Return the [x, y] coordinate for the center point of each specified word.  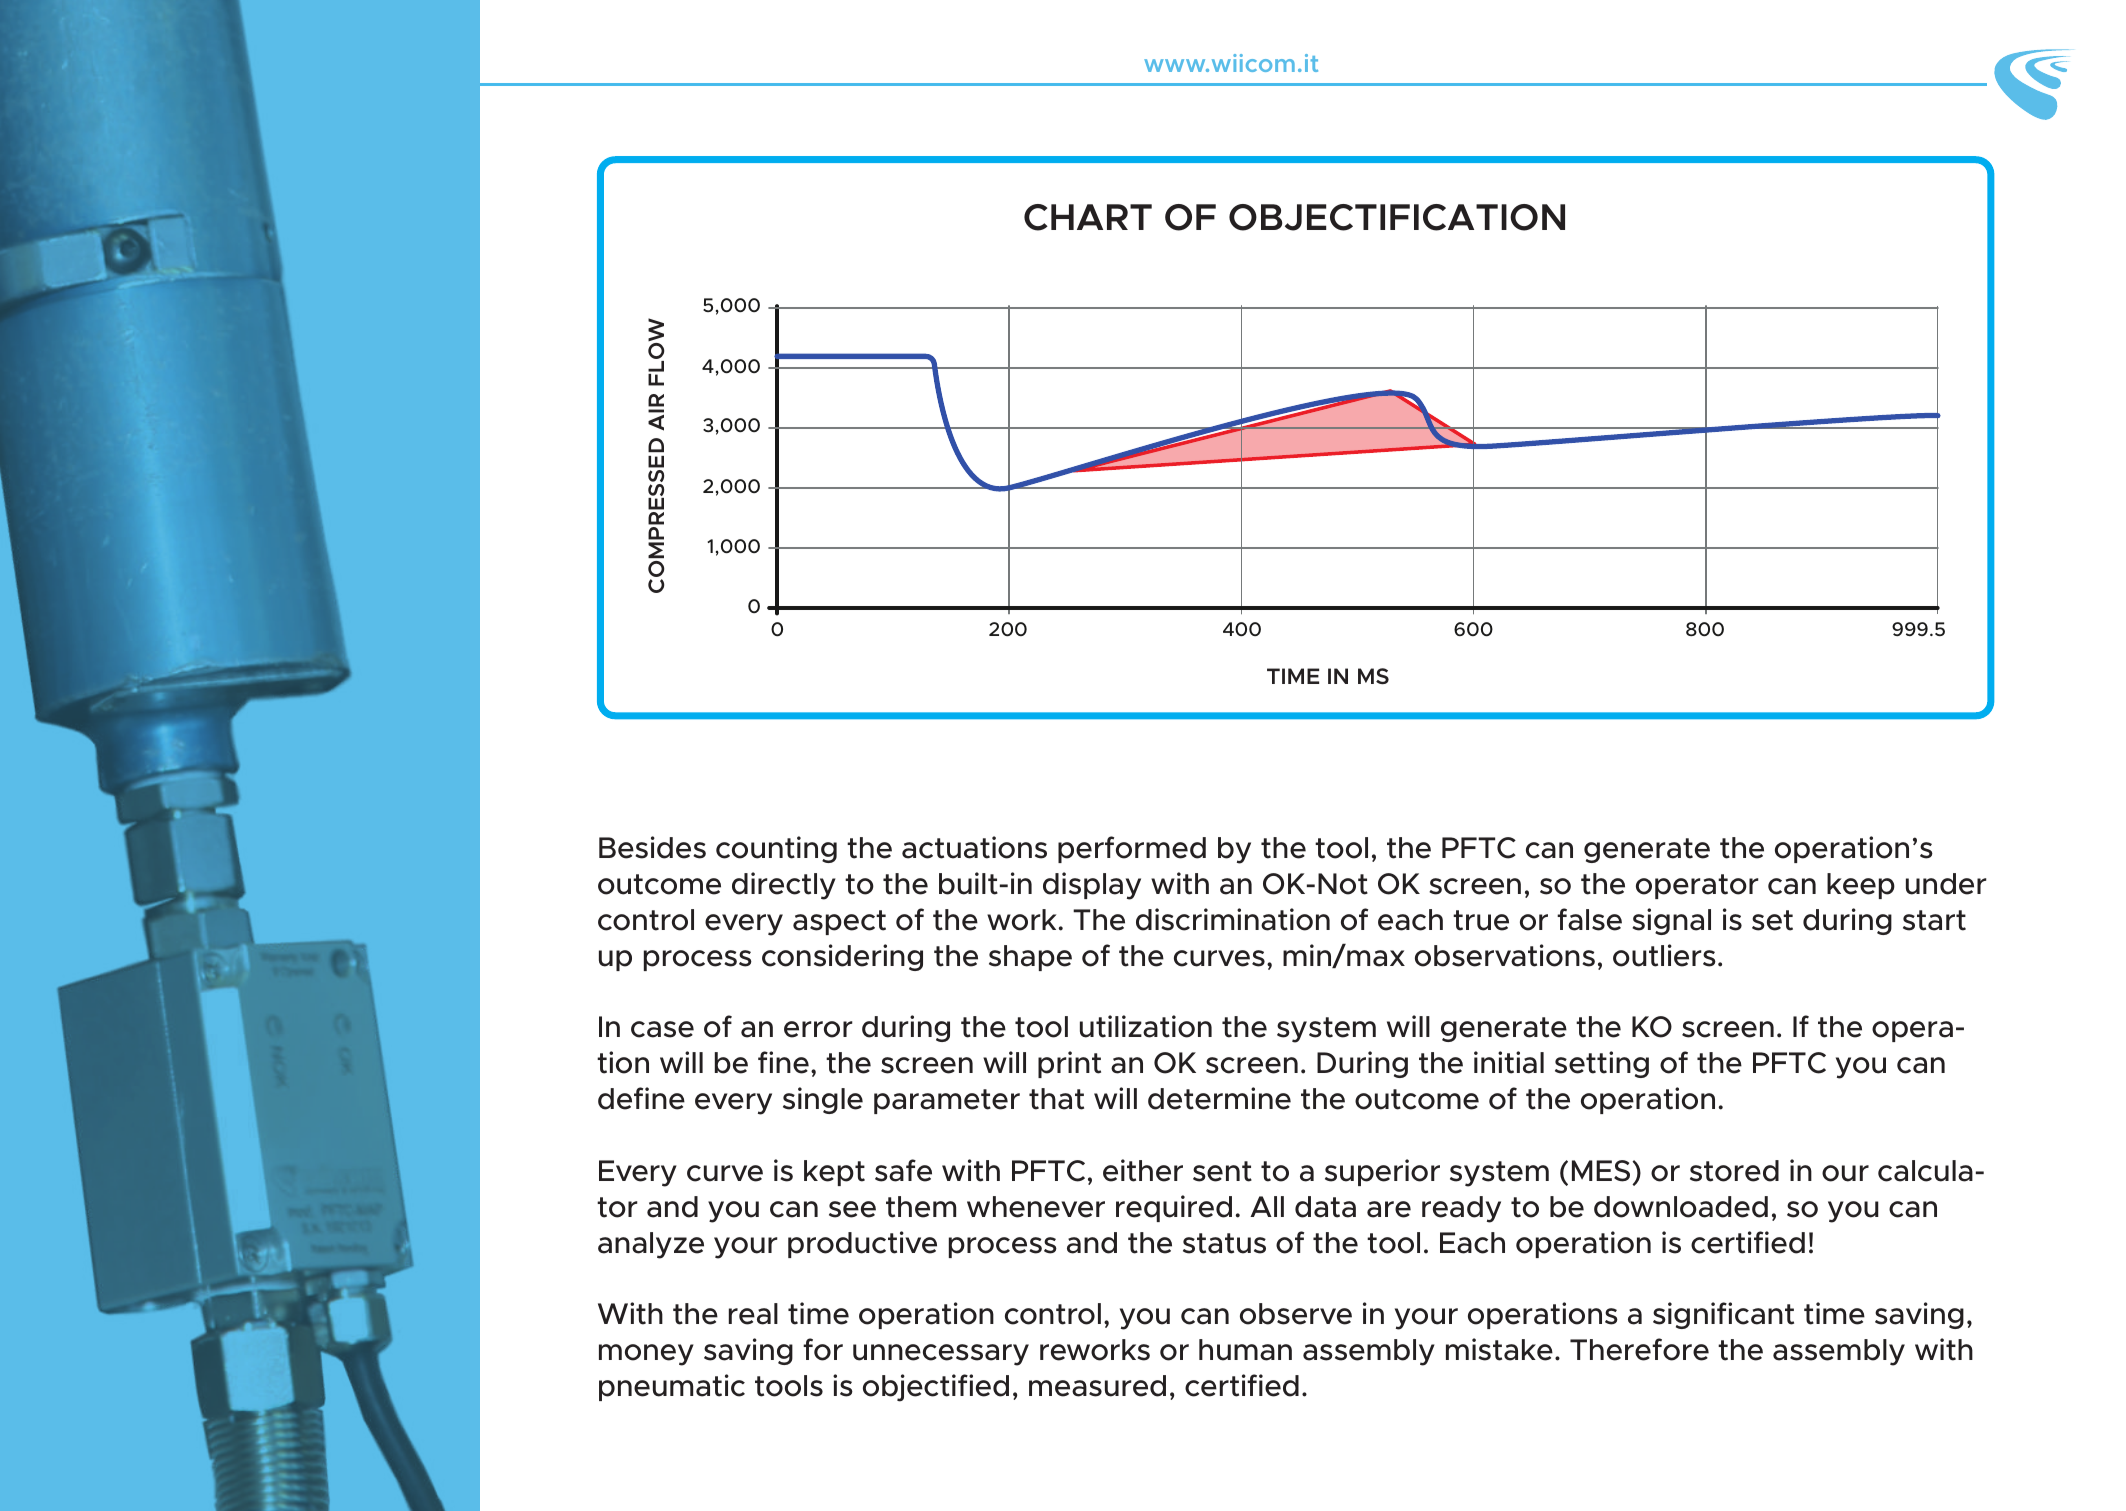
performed [1132, 849]
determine [1219, 1098]
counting [776, 849]
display [1092, 886]
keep [1861, 886]
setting [1602, 1064]
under [1946, 884]
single [823, 1100]
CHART [1088, 217]
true [1481, 920]
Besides [652, 847]
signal [1671, 921]
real [753, 1314]
